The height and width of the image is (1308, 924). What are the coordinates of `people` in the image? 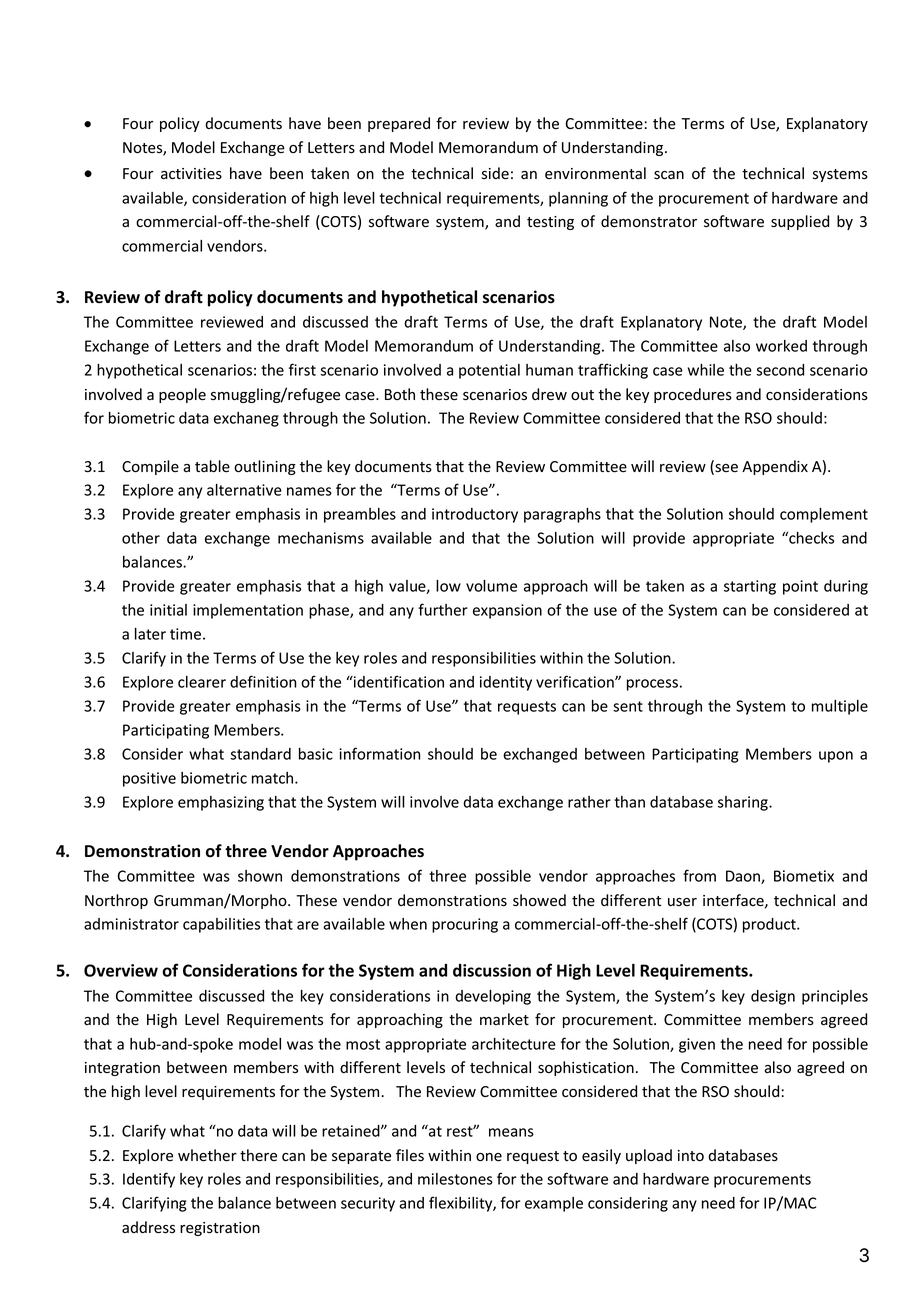 It's located at (182, 395).
